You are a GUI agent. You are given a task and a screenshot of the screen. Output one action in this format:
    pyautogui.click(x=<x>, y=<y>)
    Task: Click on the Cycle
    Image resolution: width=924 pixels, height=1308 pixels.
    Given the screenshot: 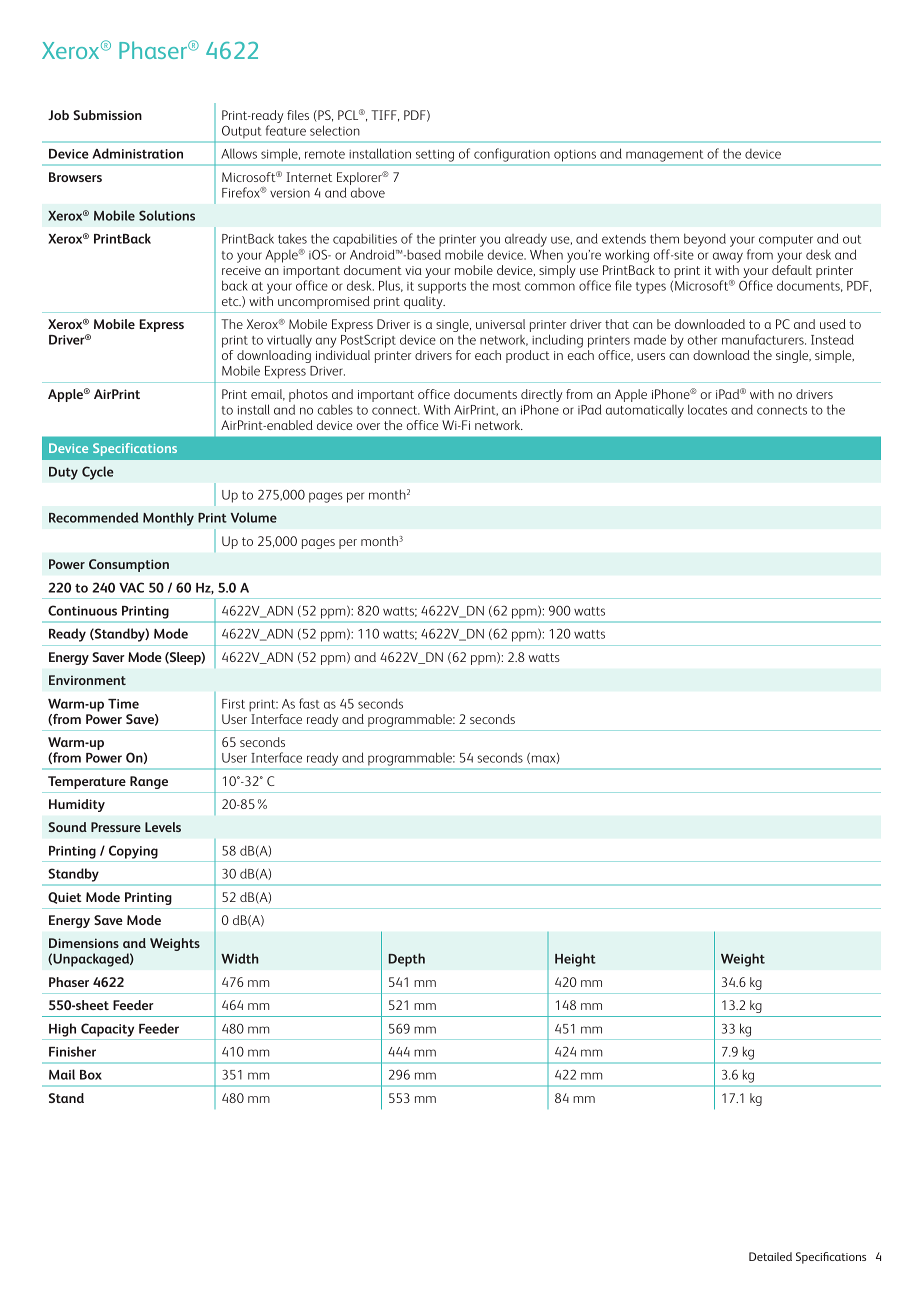 What is the action you would take?
    pyautogui.click(x=98, y=473)
